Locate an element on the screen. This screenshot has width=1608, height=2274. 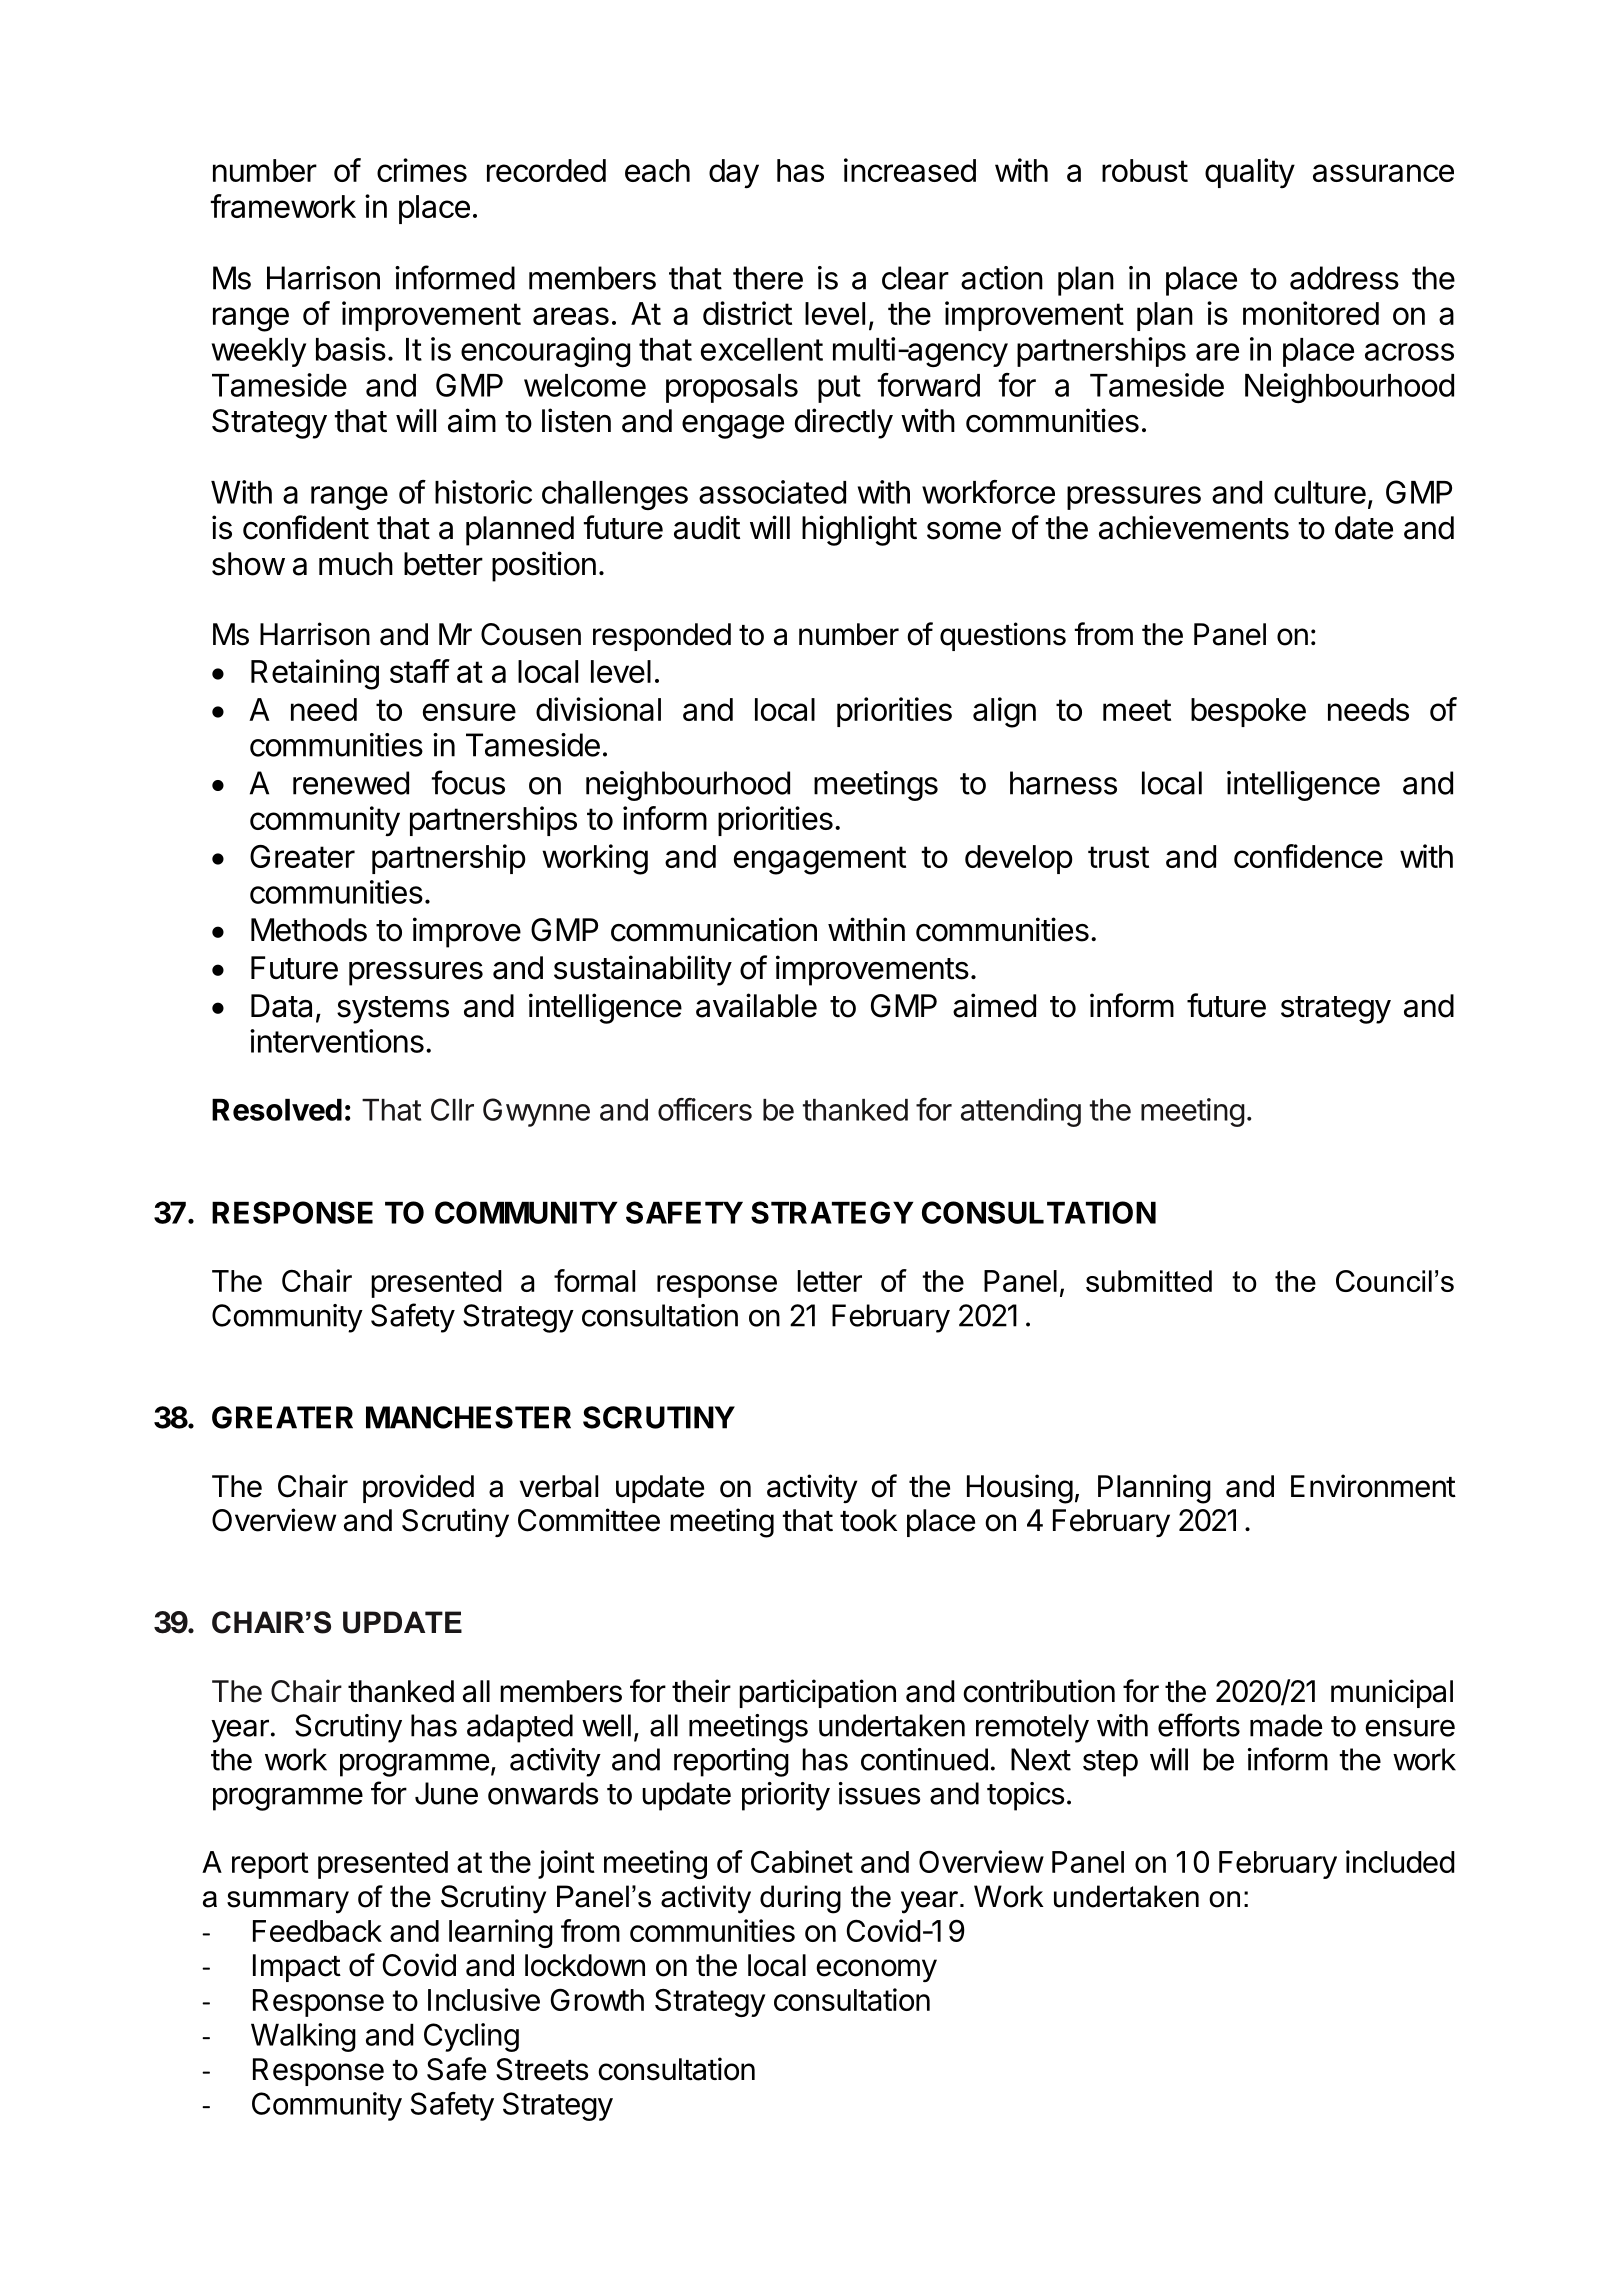
included is located at coordinates (1400, 1861).
